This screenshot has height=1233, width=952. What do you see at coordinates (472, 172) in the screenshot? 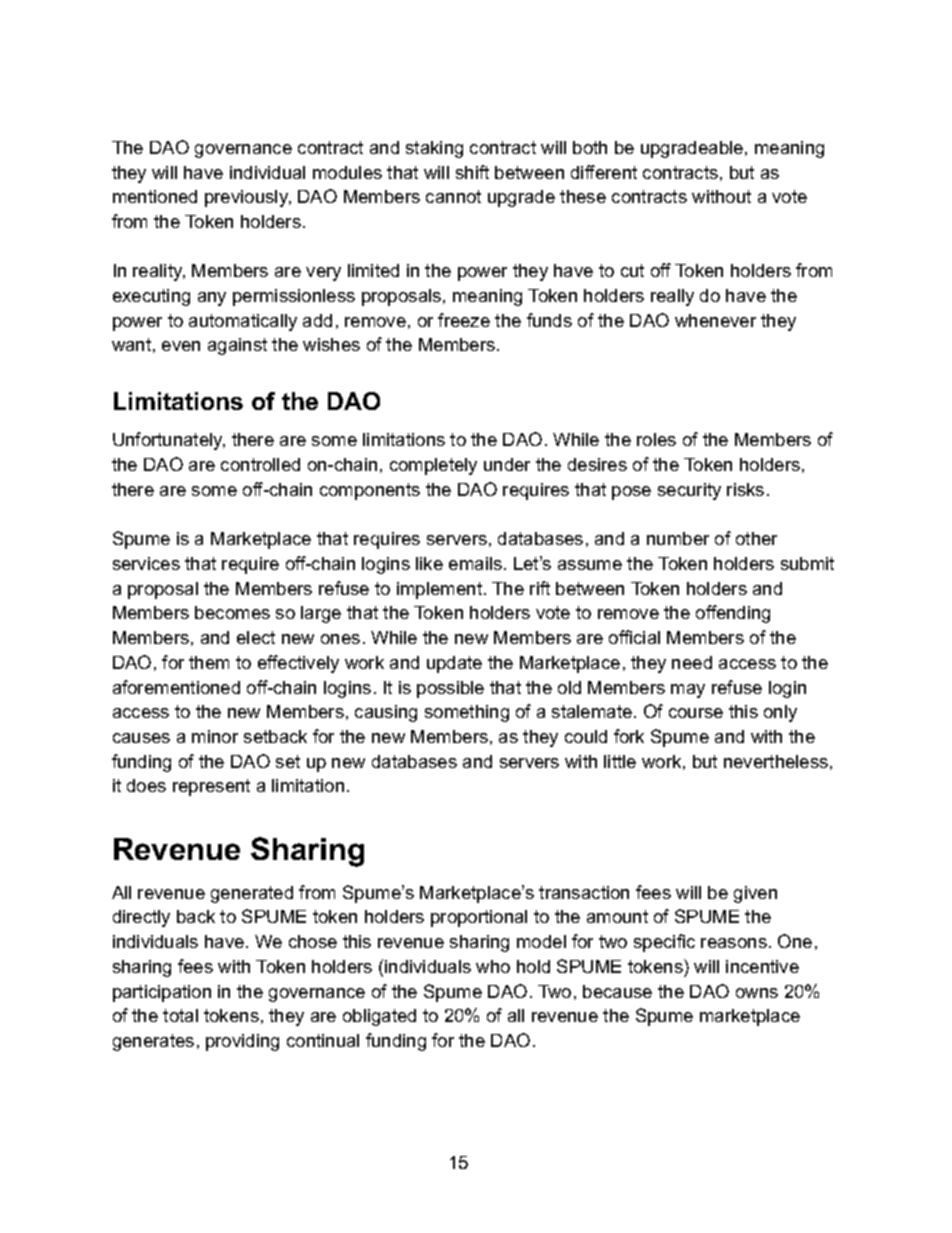
I see `shift` at bounding box center [472, 172].
